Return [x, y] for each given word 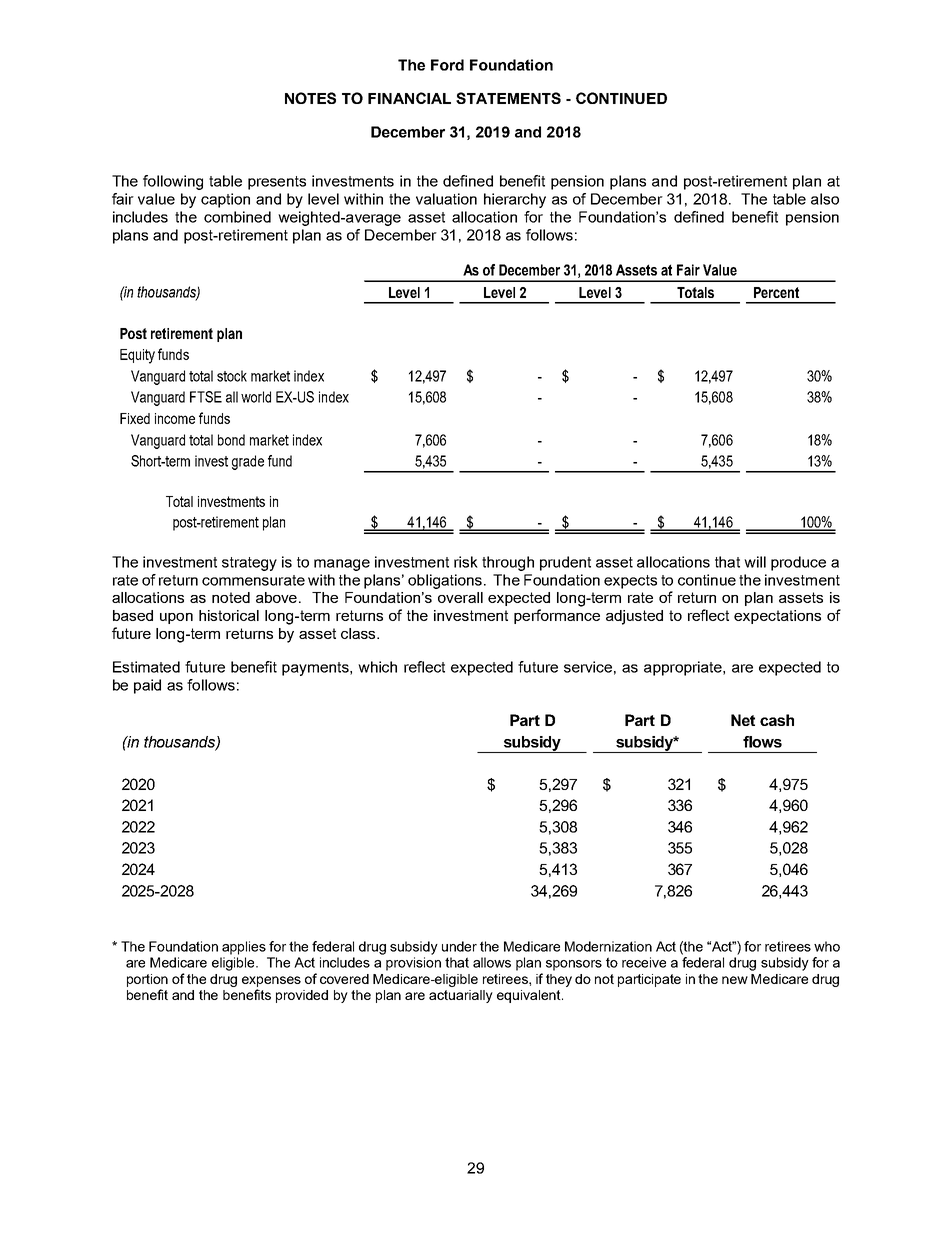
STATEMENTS [508, 98]
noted [231, 597]
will [755, 562]
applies [244, 948]
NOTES [310, 98]
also [825, 199]
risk [466, 562]
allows [492, 962]
